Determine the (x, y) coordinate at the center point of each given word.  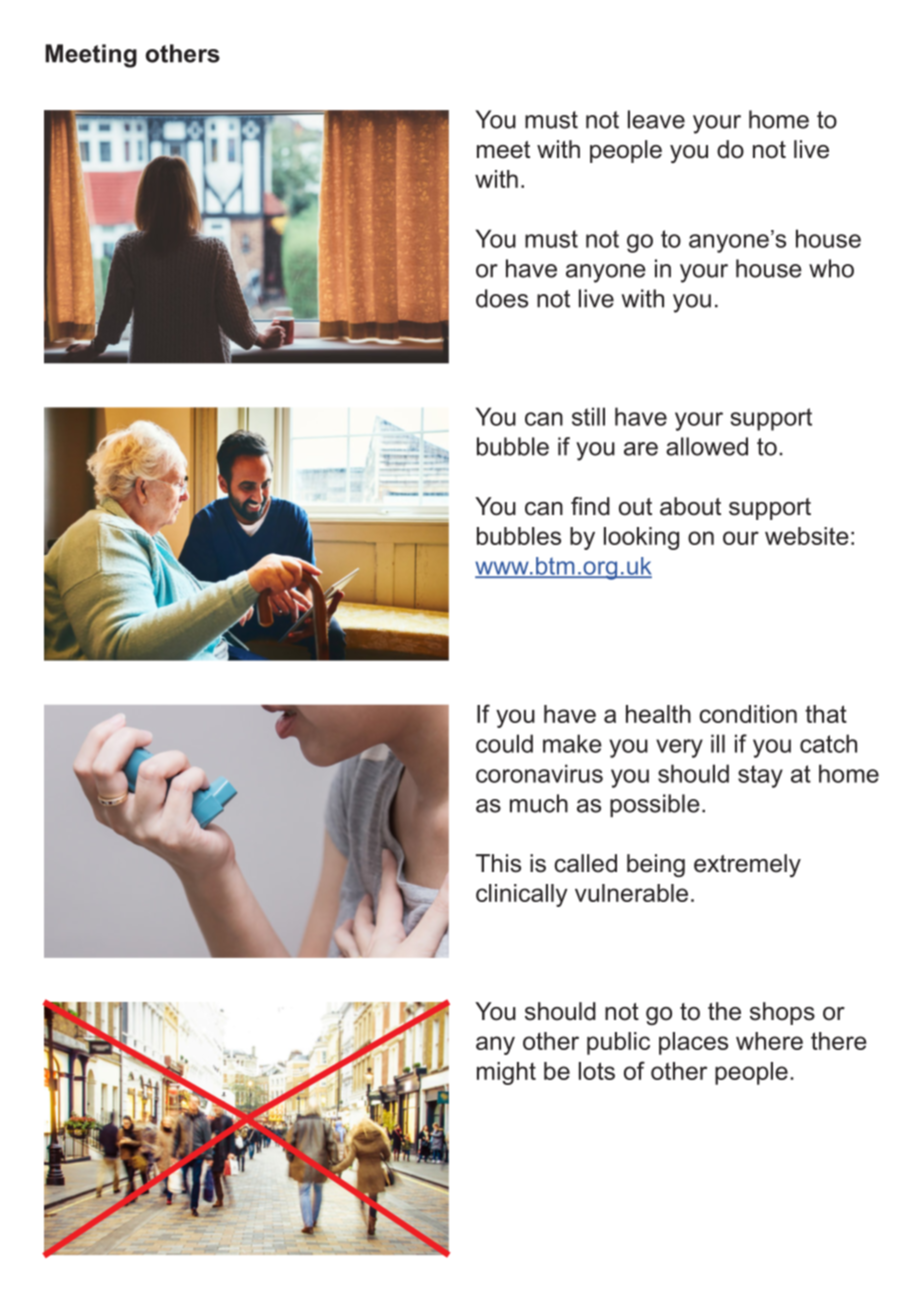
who (831, 268)
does (502, 298)
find (590, 506)
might (506, 1073)
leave (656, 119)
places (693, 1043)
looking (641, 538)
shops (782, 1013)
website (807, 536)
